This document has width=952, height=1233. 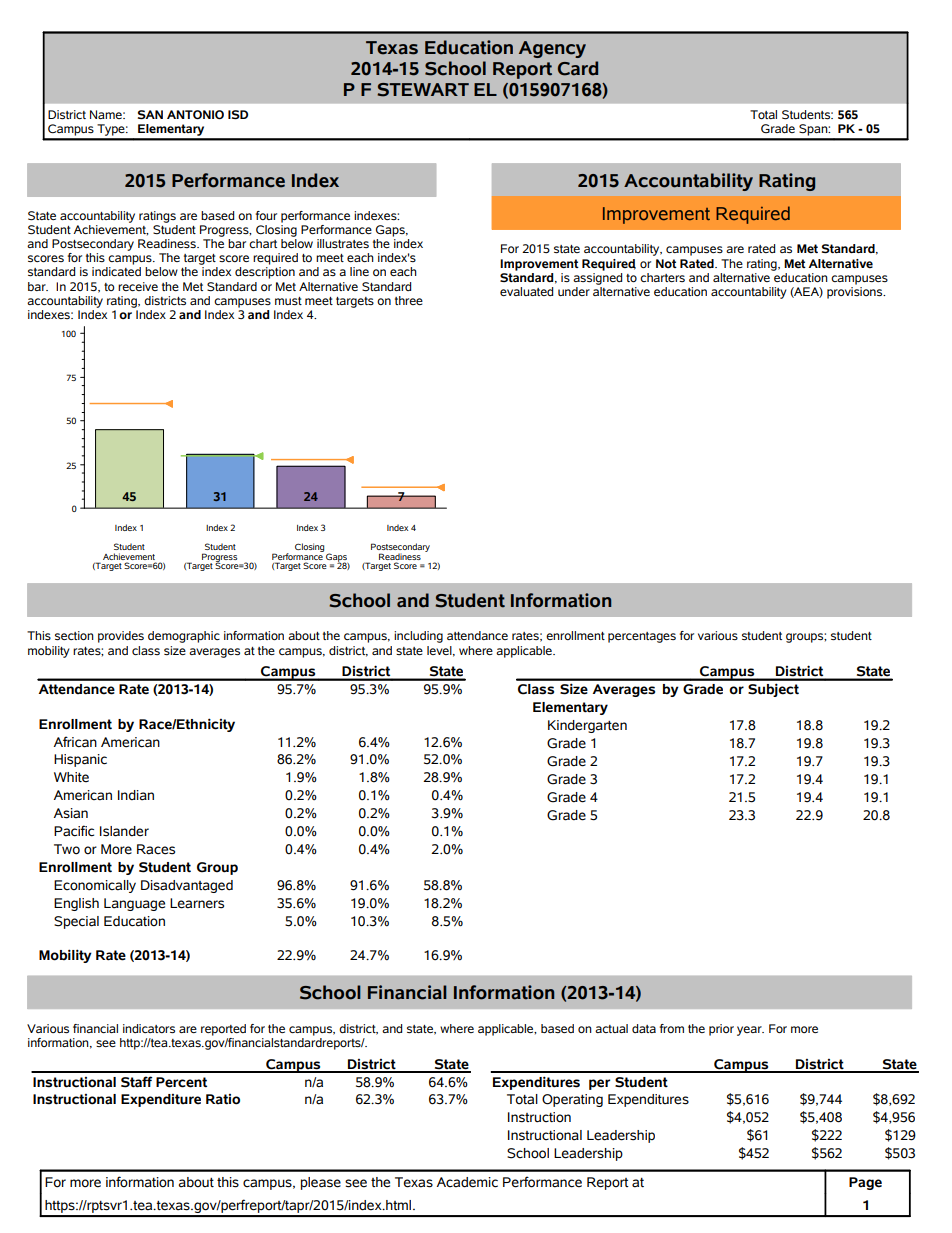 I want to click on Disadvantaged, so click(x=187, y=886).
